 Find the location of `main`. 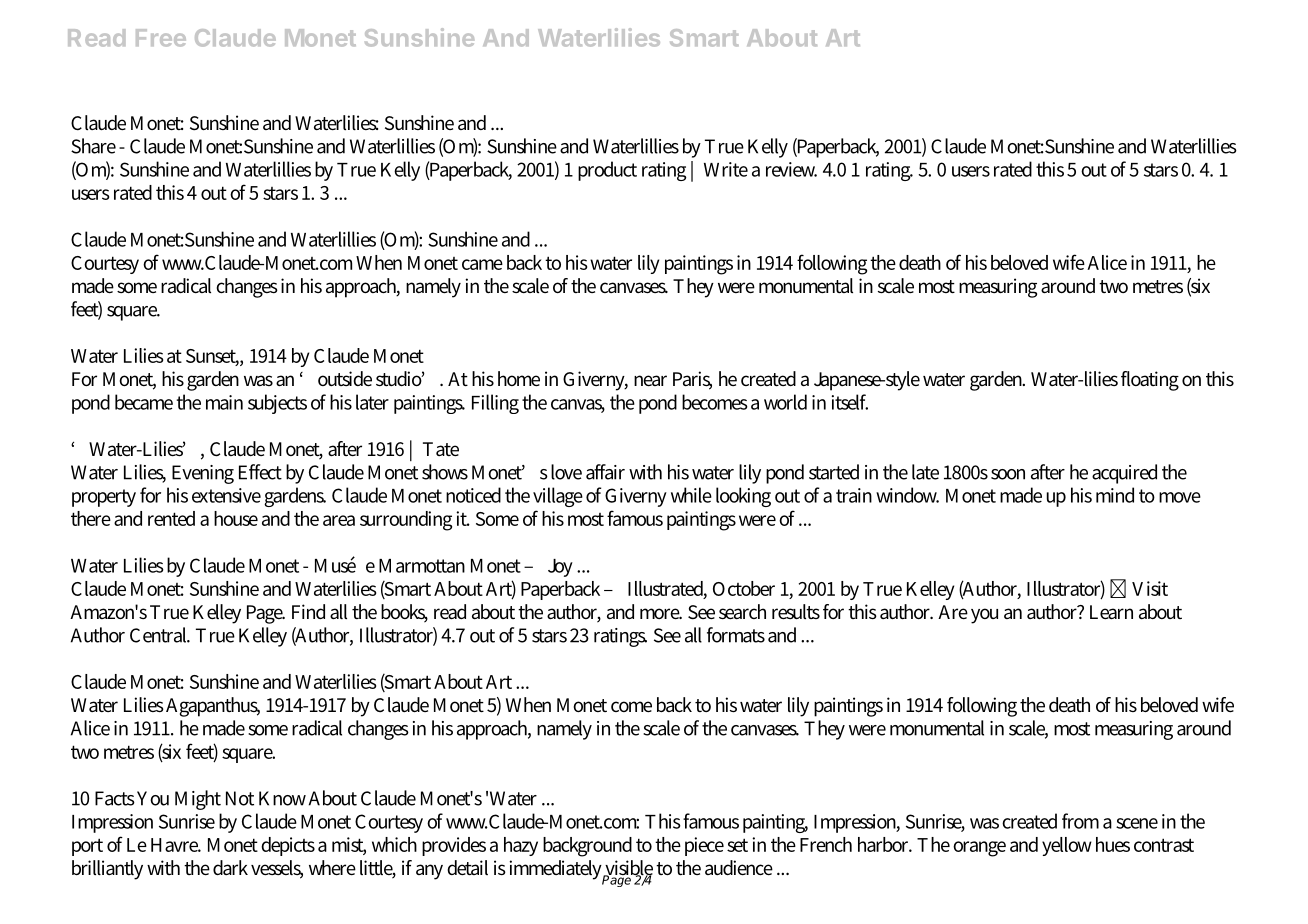

main is located at coordinates (224, 402).
